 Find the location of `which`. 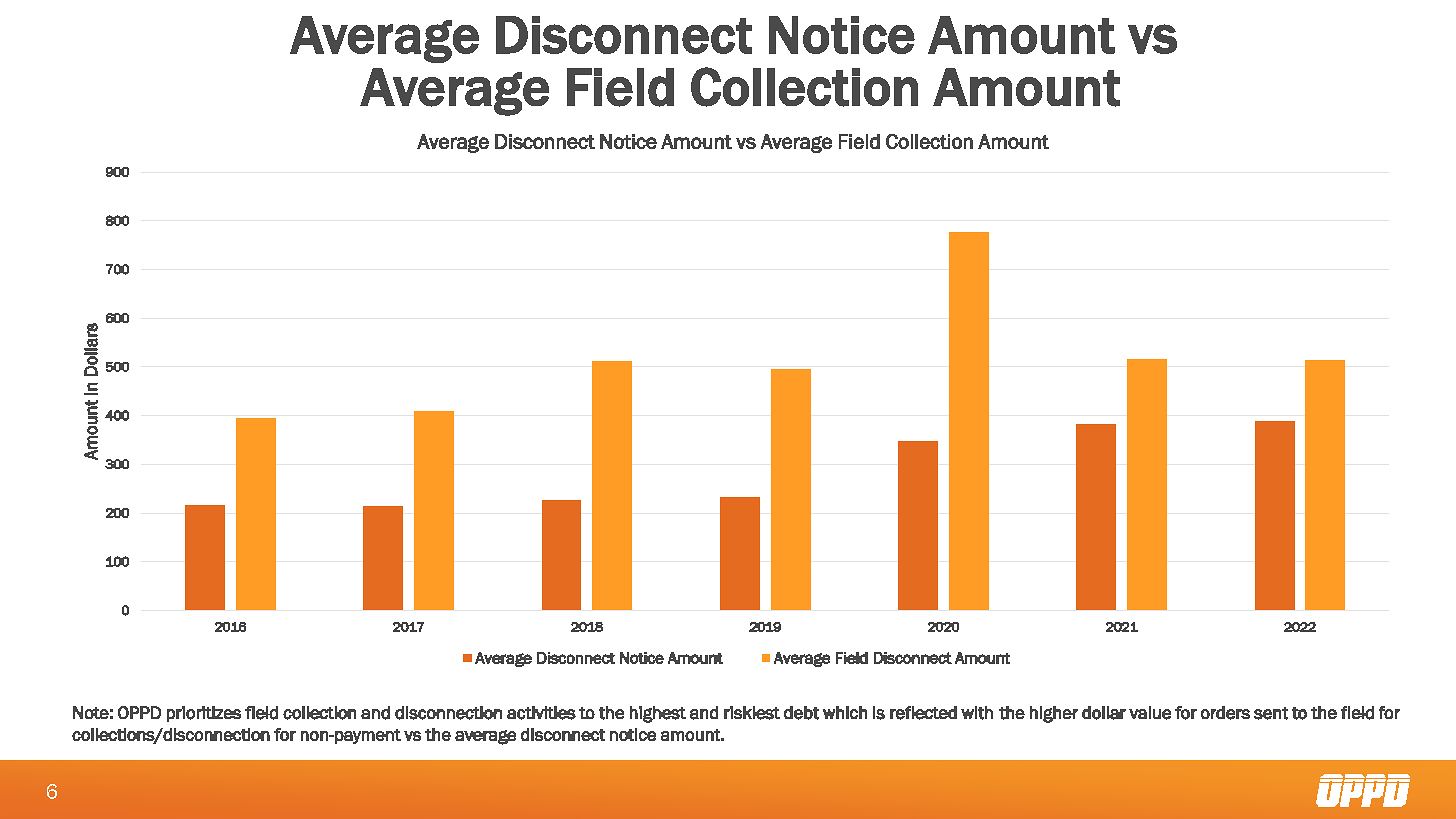

which is located at coordinates (845, 712).
